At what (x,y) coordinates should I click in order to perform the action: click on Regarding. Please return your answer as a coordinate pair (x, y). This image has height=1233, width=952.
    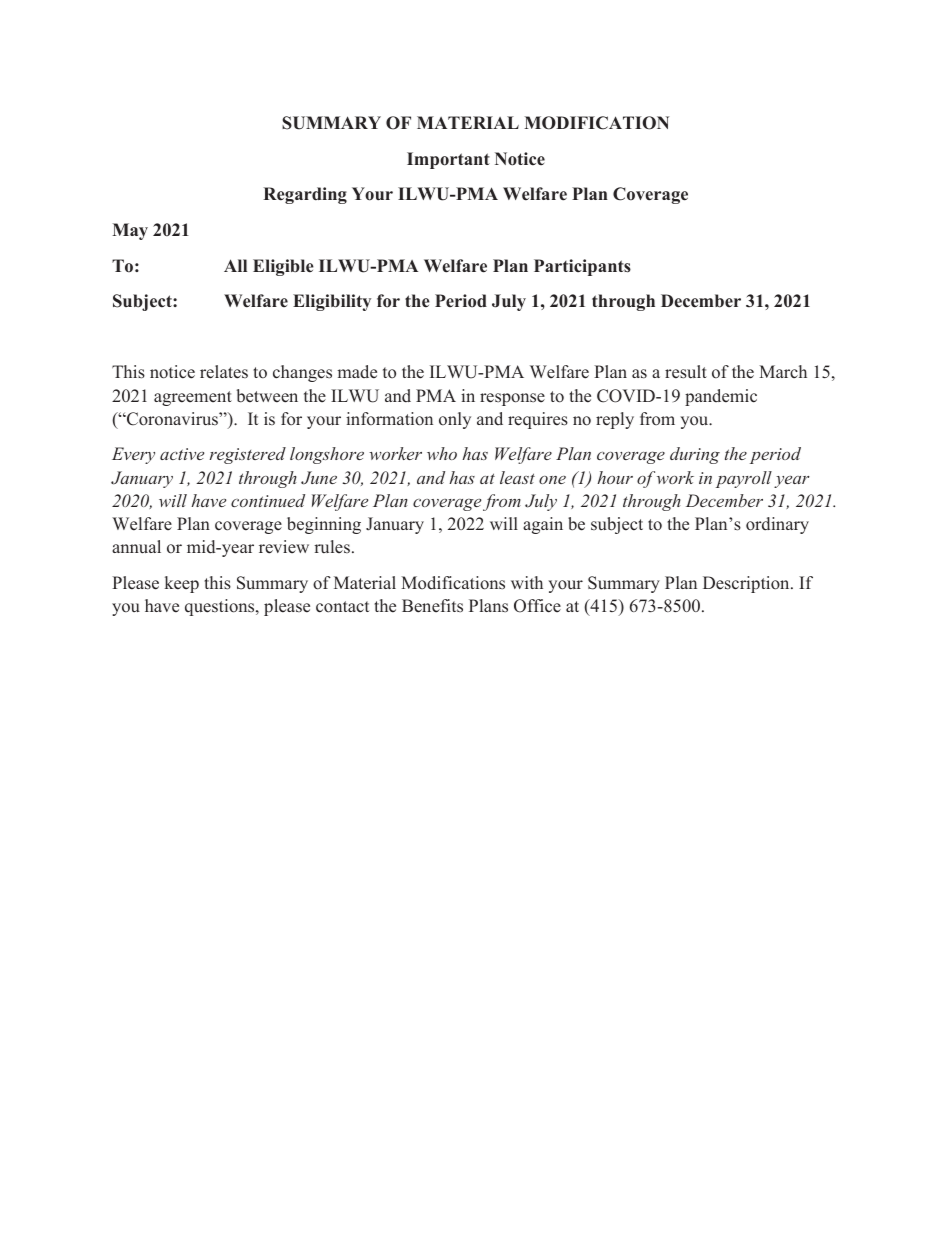
    Looking at the image, I should click on (305, 195).
